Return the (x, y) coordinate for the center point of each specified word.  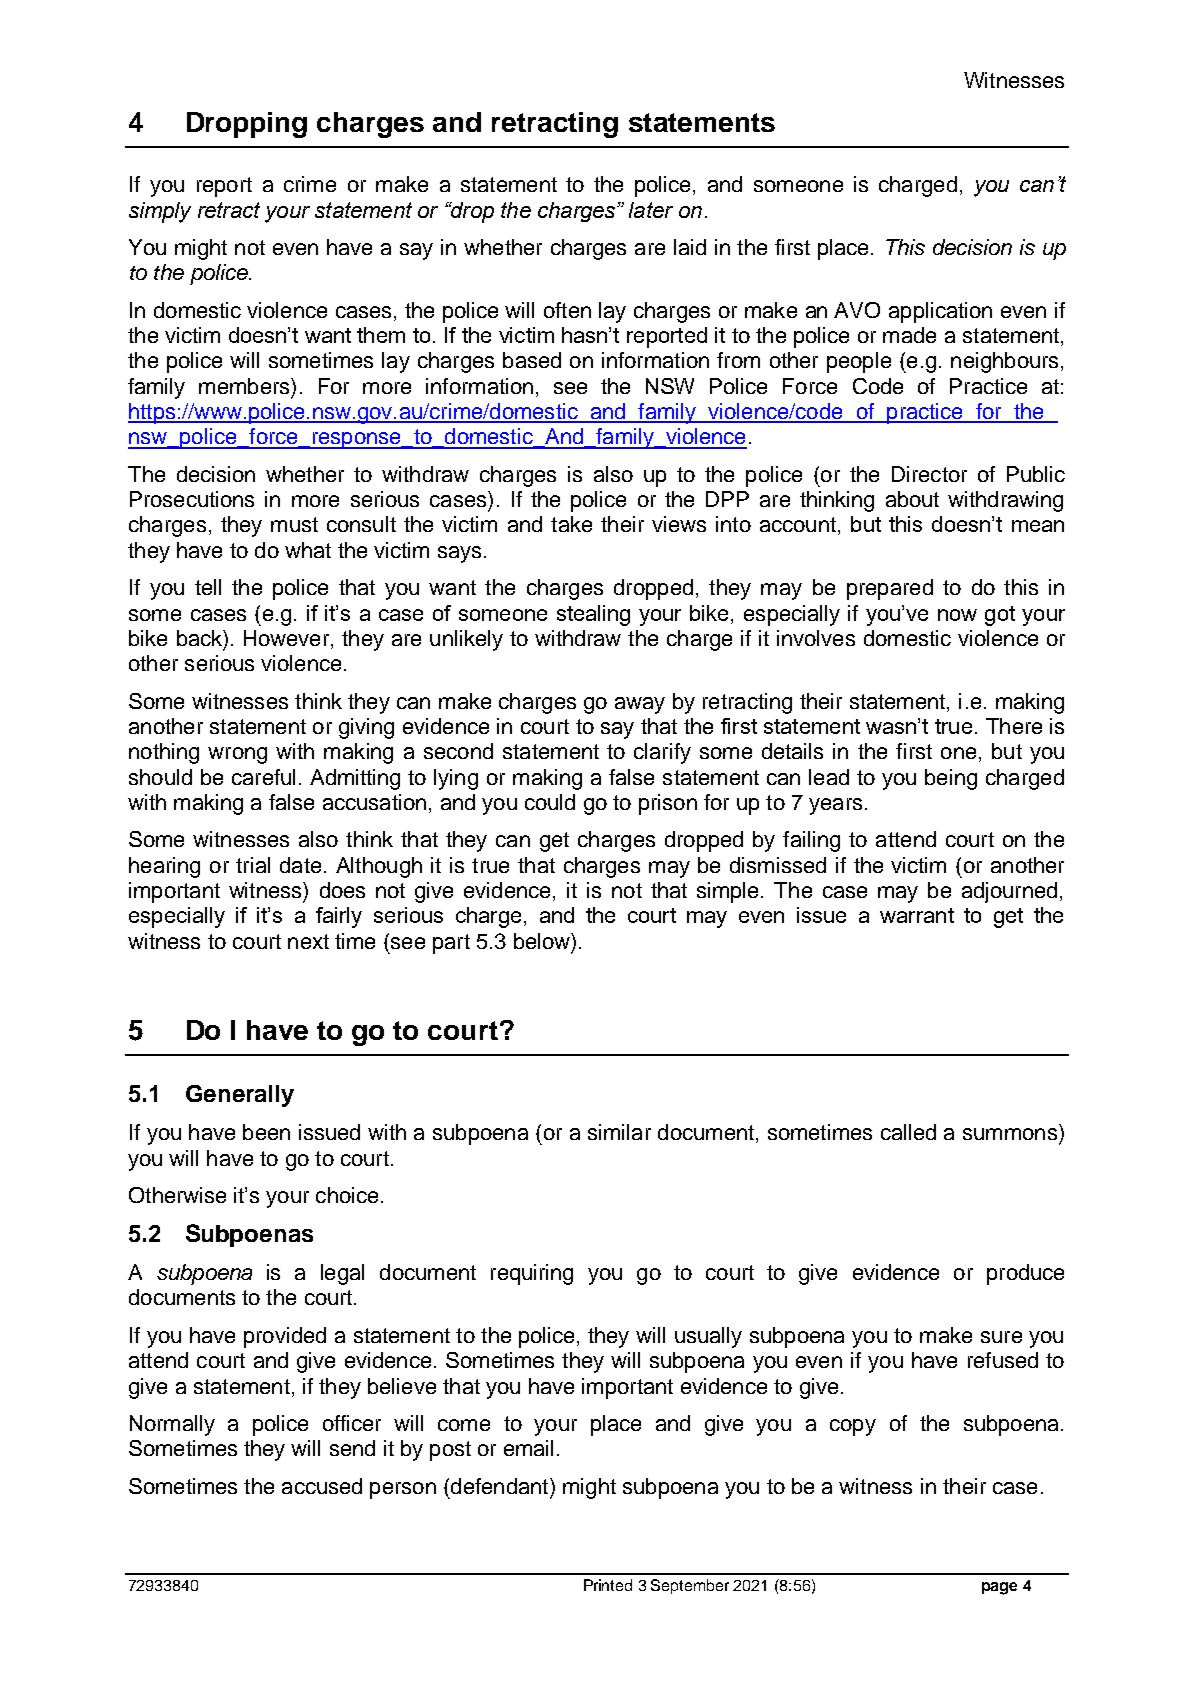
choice (347, 1195)
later (651, 210)
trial (253, 865)
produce (1025, 1274)
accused (322, 1486)
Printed (608, 1585)
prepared (890, 589)
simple (727, 892)
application (940, 312)
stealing (593, 615)
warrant (917, 915)
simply (160, 212)
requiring (532, 1274)
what (308, 550)
